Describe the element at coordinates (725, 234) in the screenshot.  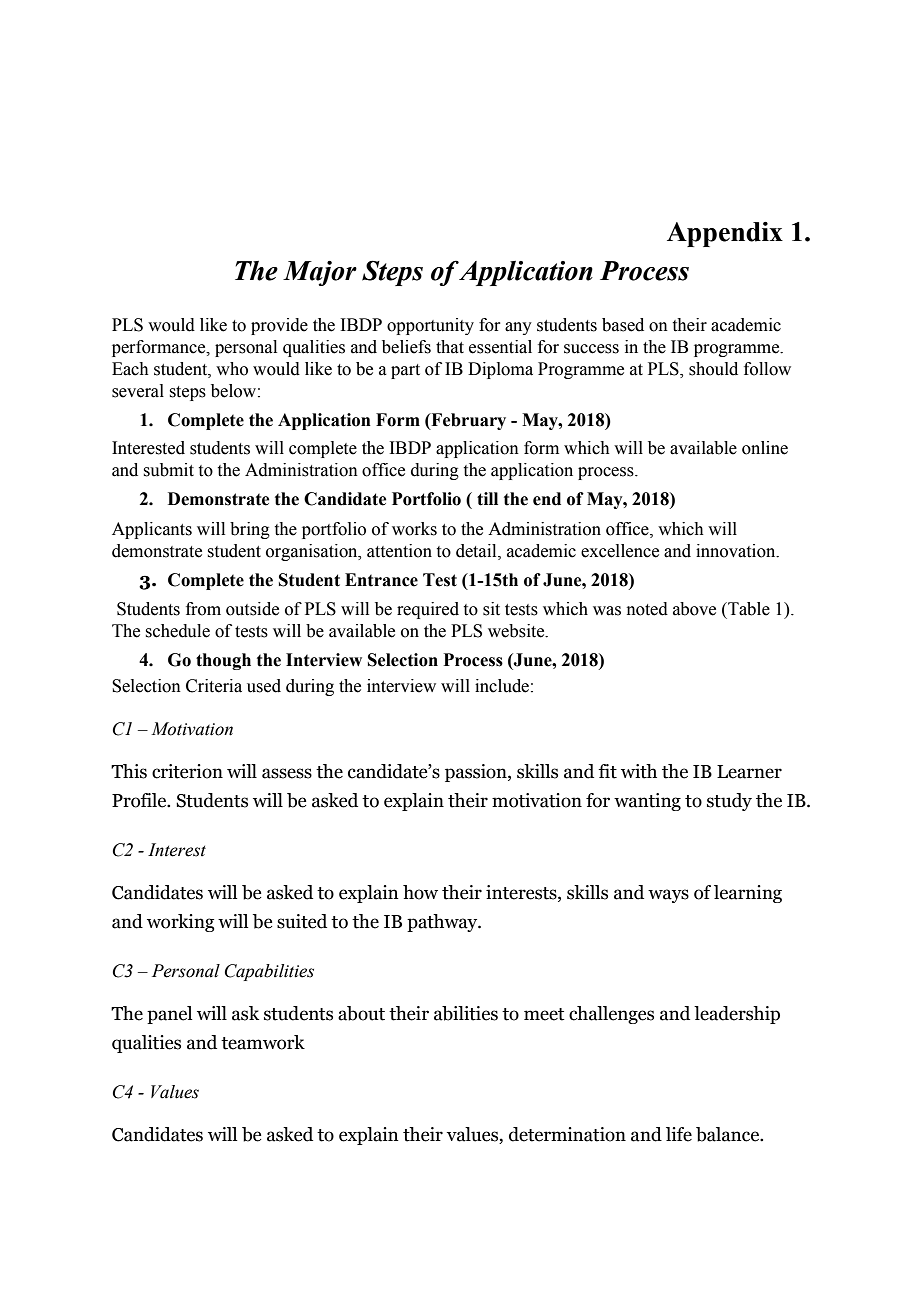
I see `Appendix` at that location.
